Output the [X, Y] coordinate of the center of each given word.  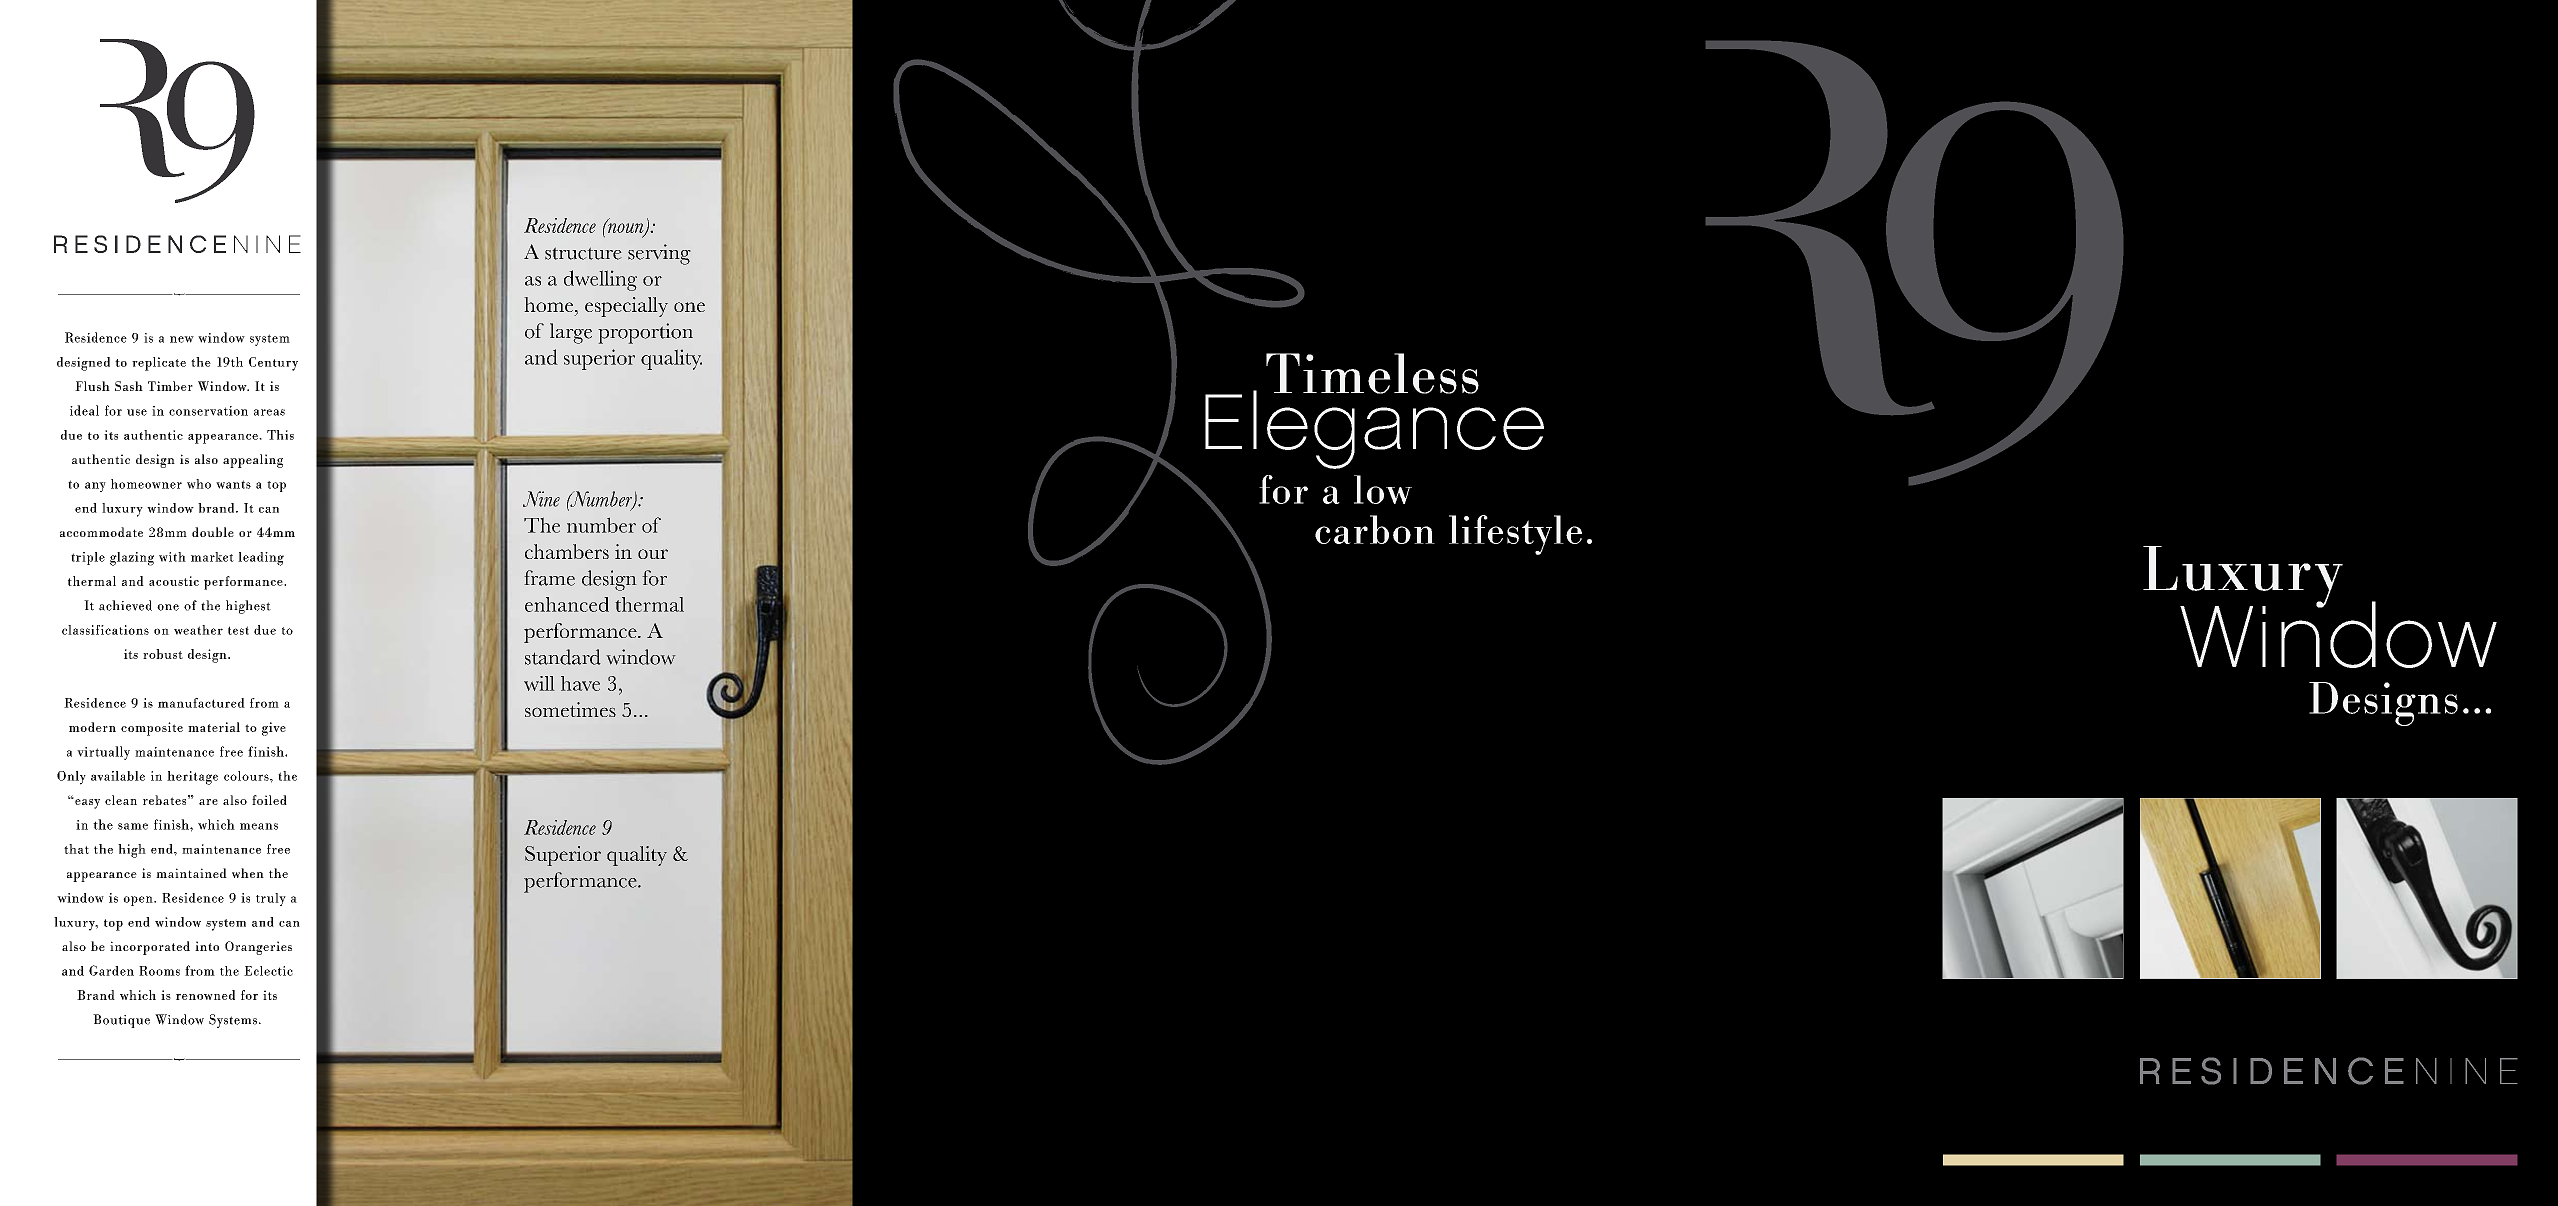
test [238, 630]
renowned [205, 995]
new [182, 339]
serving [659, 254]
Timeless [1372, 373]
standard [563, 657]
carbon [1375, 529]
